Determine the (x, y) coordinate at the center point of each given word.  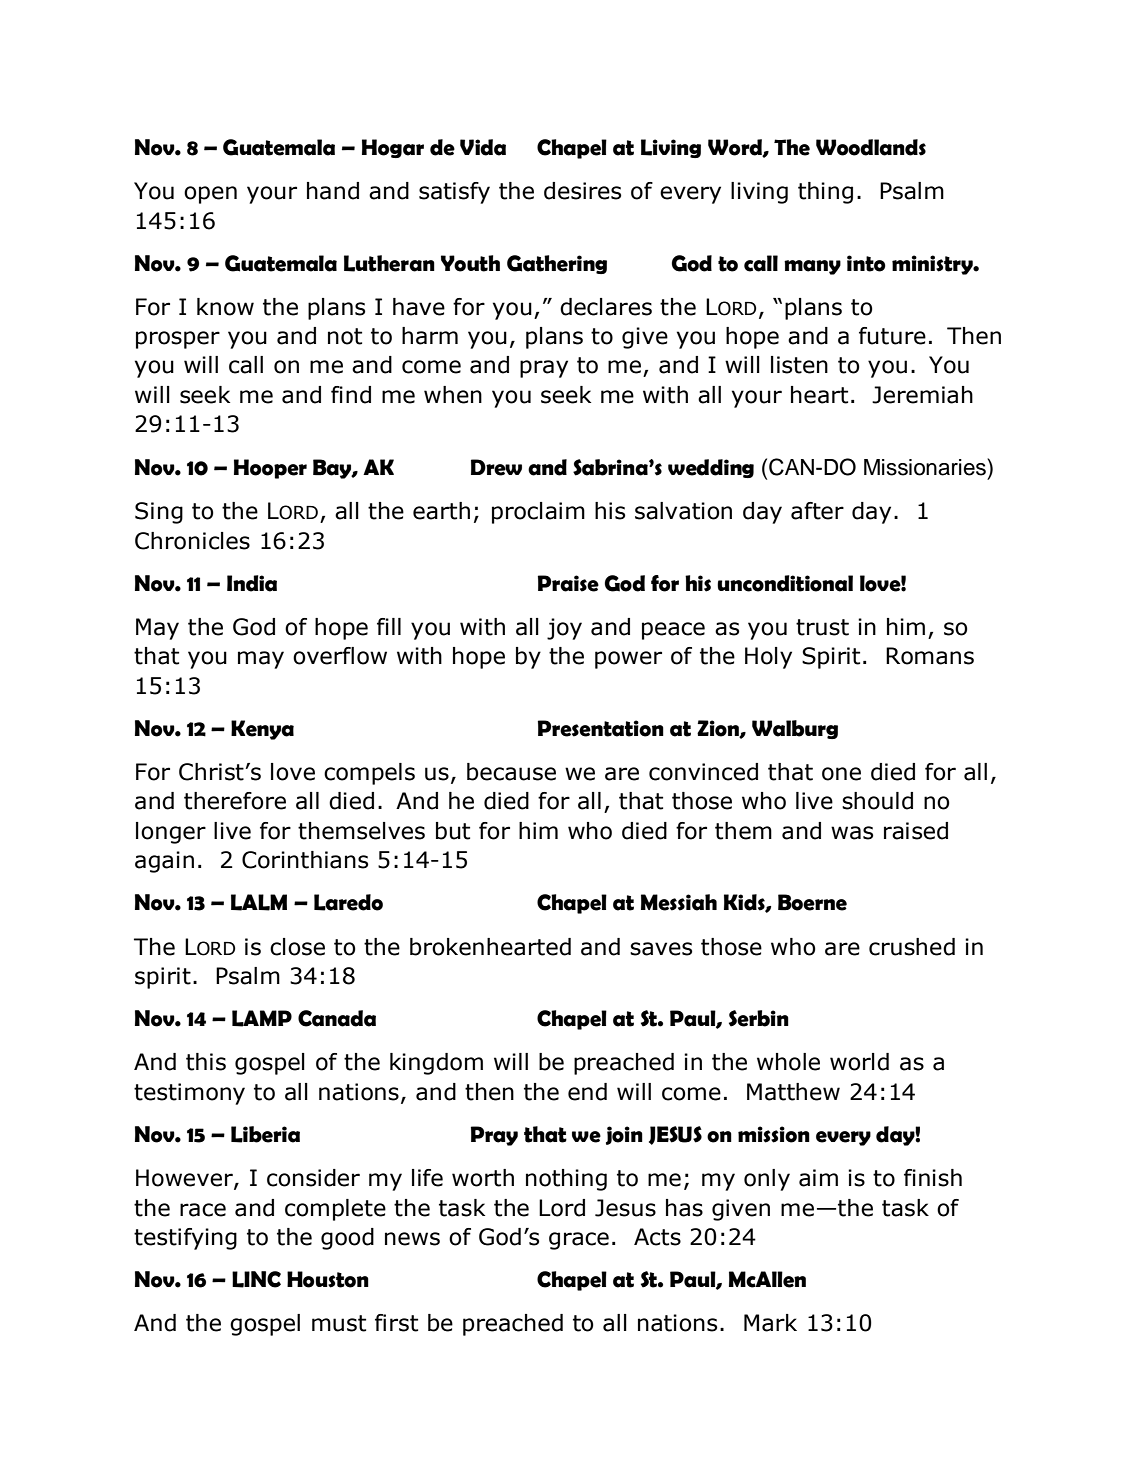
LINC (256, 1279)
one (841, 774)
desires (582, 191)
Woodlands (871, 147)
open (210, 195)
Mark (770, 1323)
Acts (657, 1237)
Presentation (601, 728)
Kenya (262, 730)
